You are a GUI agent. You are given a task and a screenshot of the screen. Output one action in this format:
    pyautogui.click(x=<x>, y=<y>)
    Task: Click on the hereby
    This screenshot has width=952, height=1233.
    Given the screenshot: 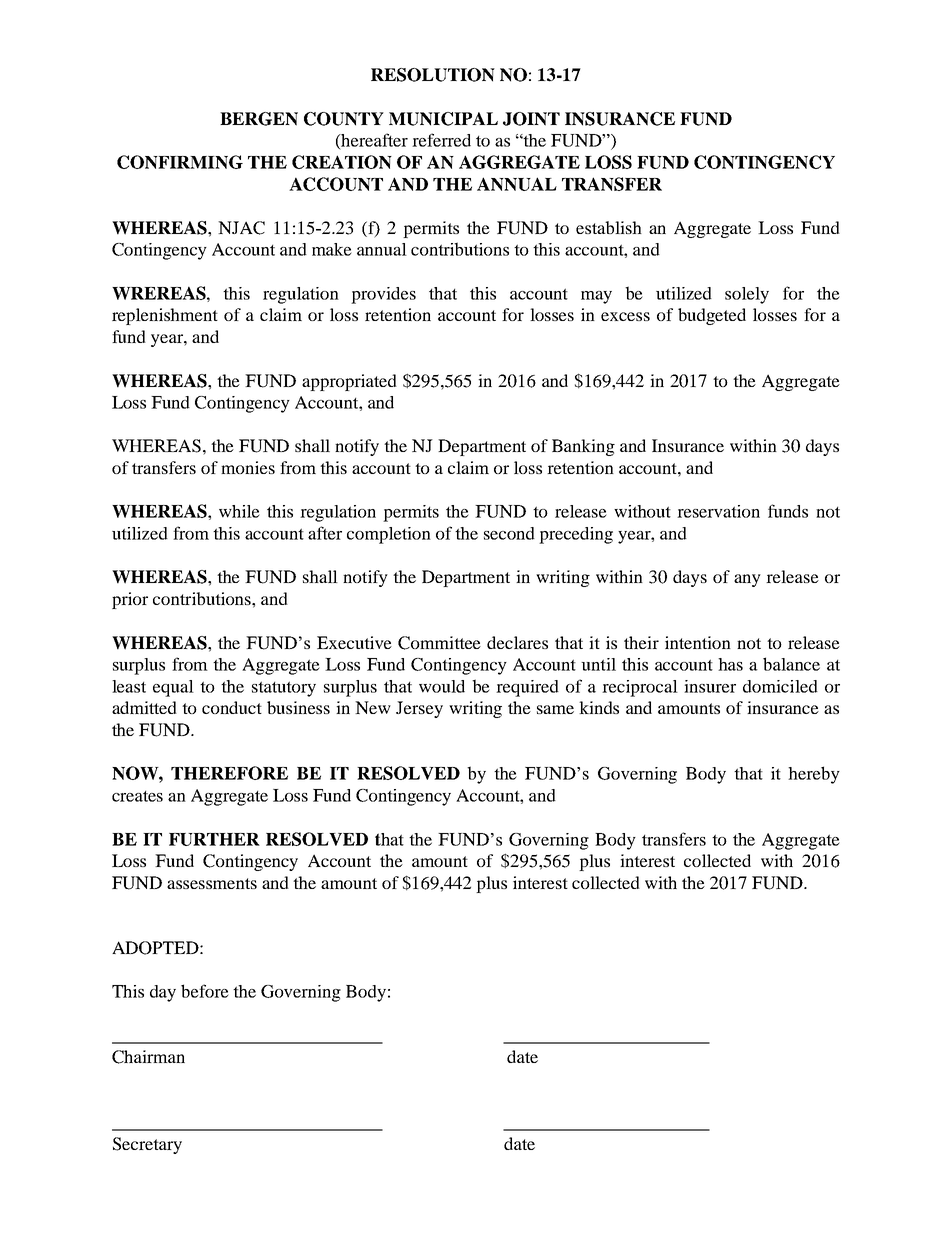 What is the action you would take?
    pyautogui.click(x=814, y=775)
